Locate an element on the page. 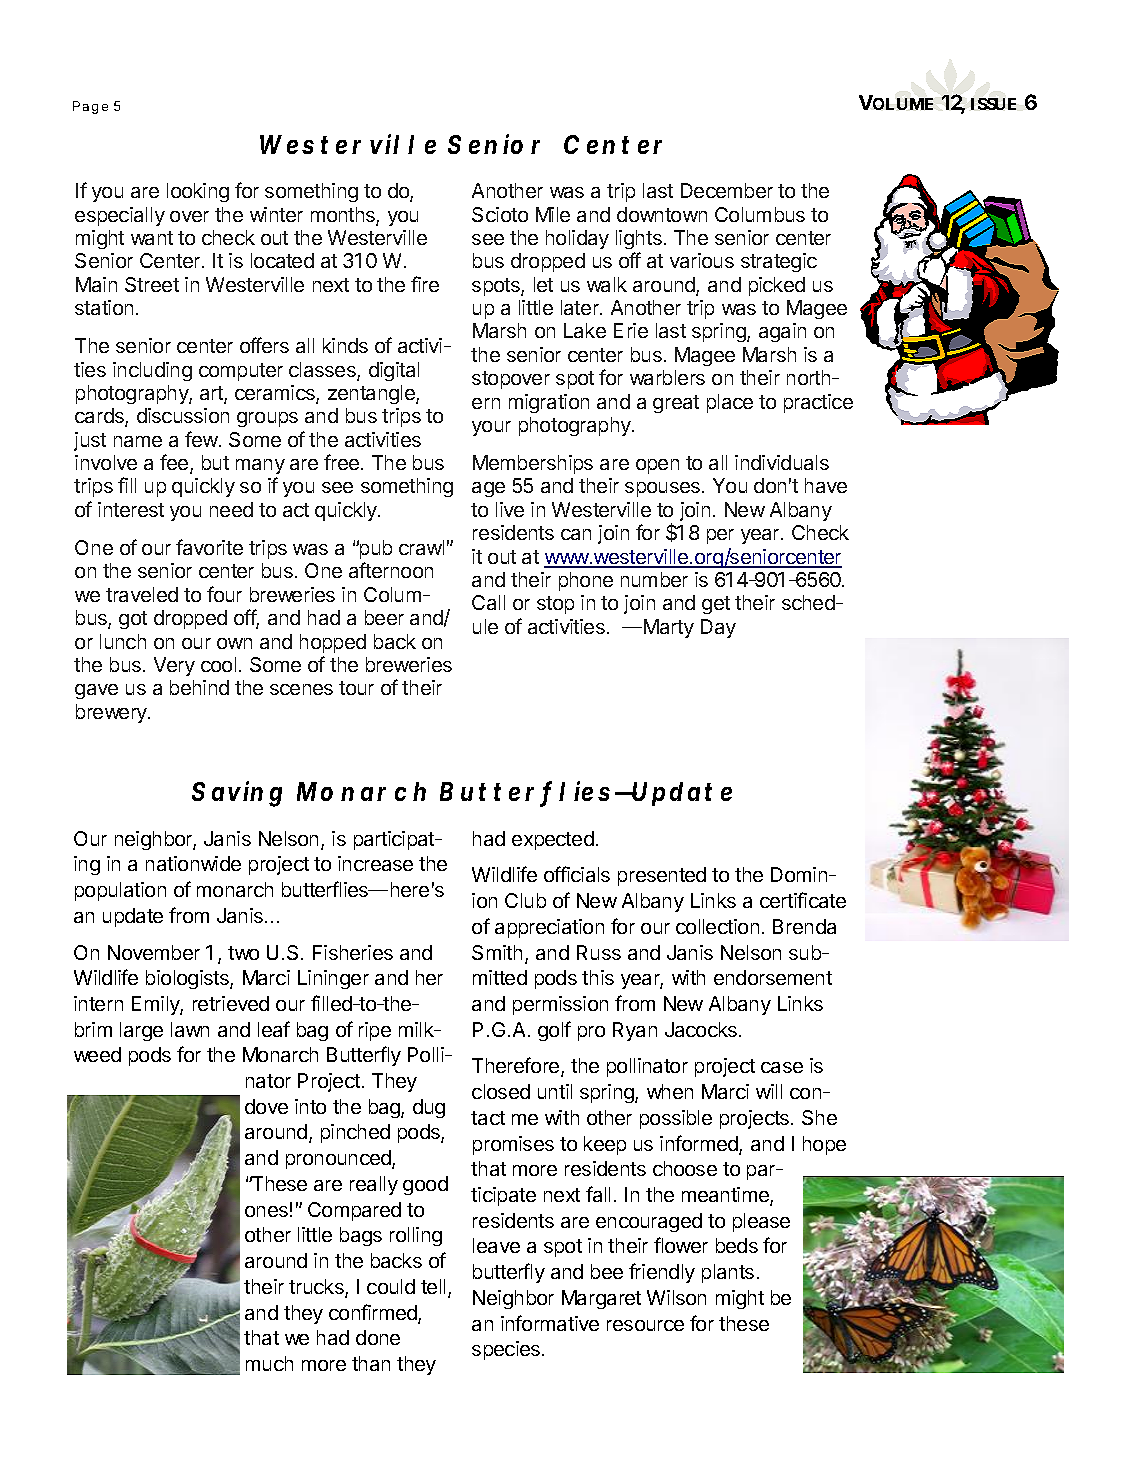 This document has height=1464, width=1131. plants is located at coordinates (728, 1273).
